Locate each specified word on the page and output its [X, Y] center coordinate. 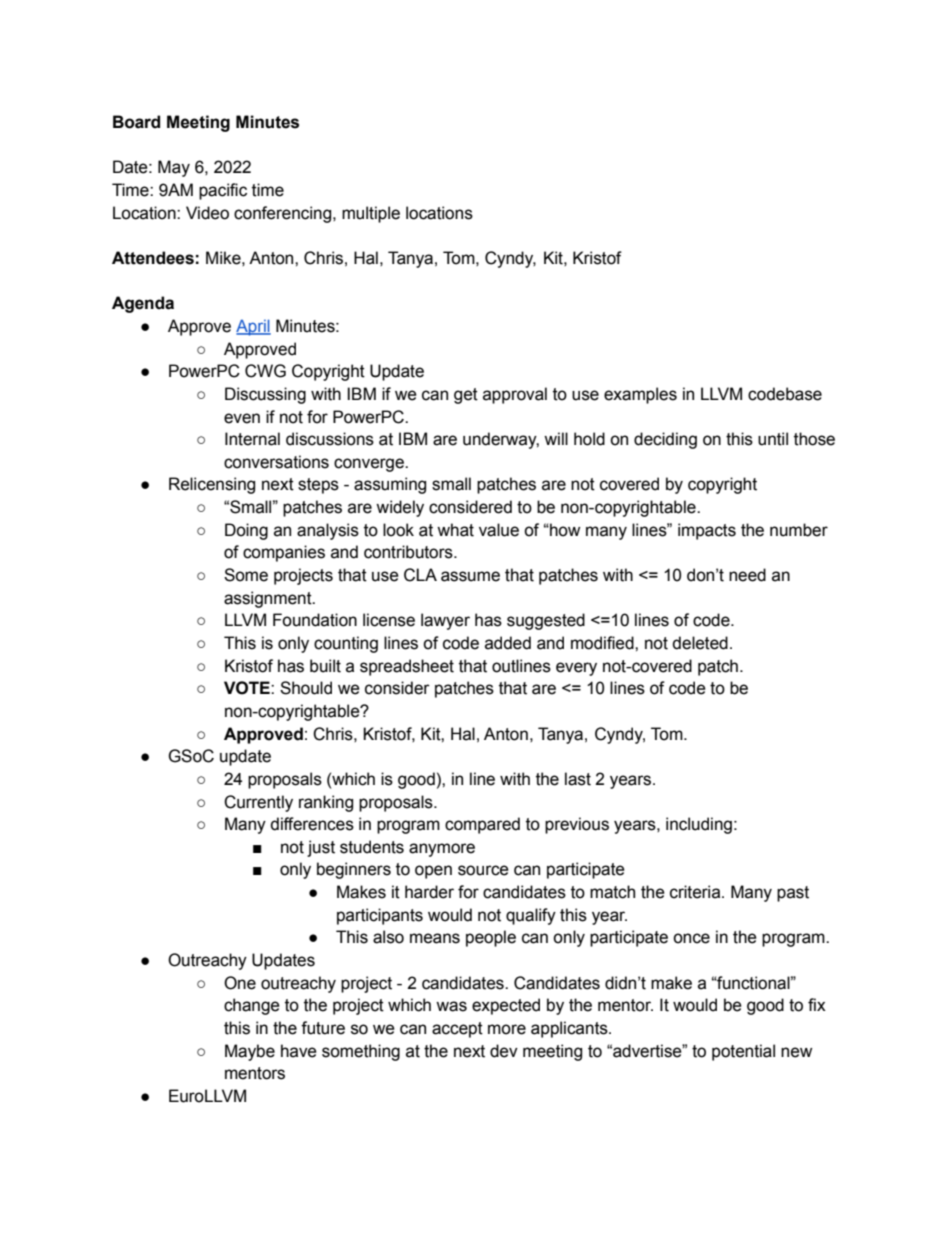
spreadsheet [407, 667]
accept [457, 1030]
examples [640, 395]
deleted [700, 643]
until [773, 439]
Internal [252, 439]
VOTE [248, 688]
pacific [223, 191]
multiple [371, 214]
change [252, 1006]
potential [743, 1052]
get [466, 396]
